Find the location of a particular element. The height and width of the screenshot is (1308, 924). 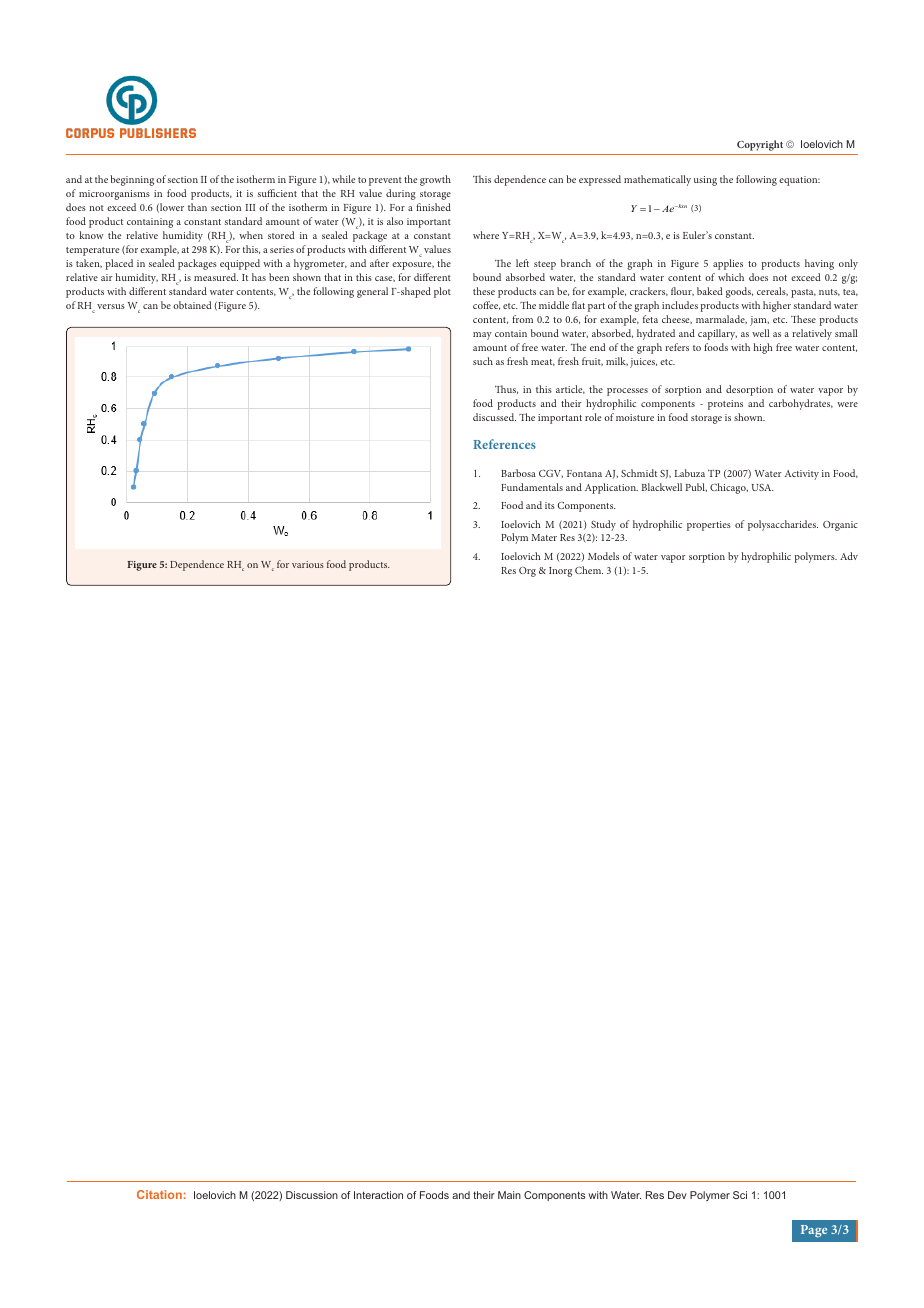

Sci is located at coordinates (740, 1195).
